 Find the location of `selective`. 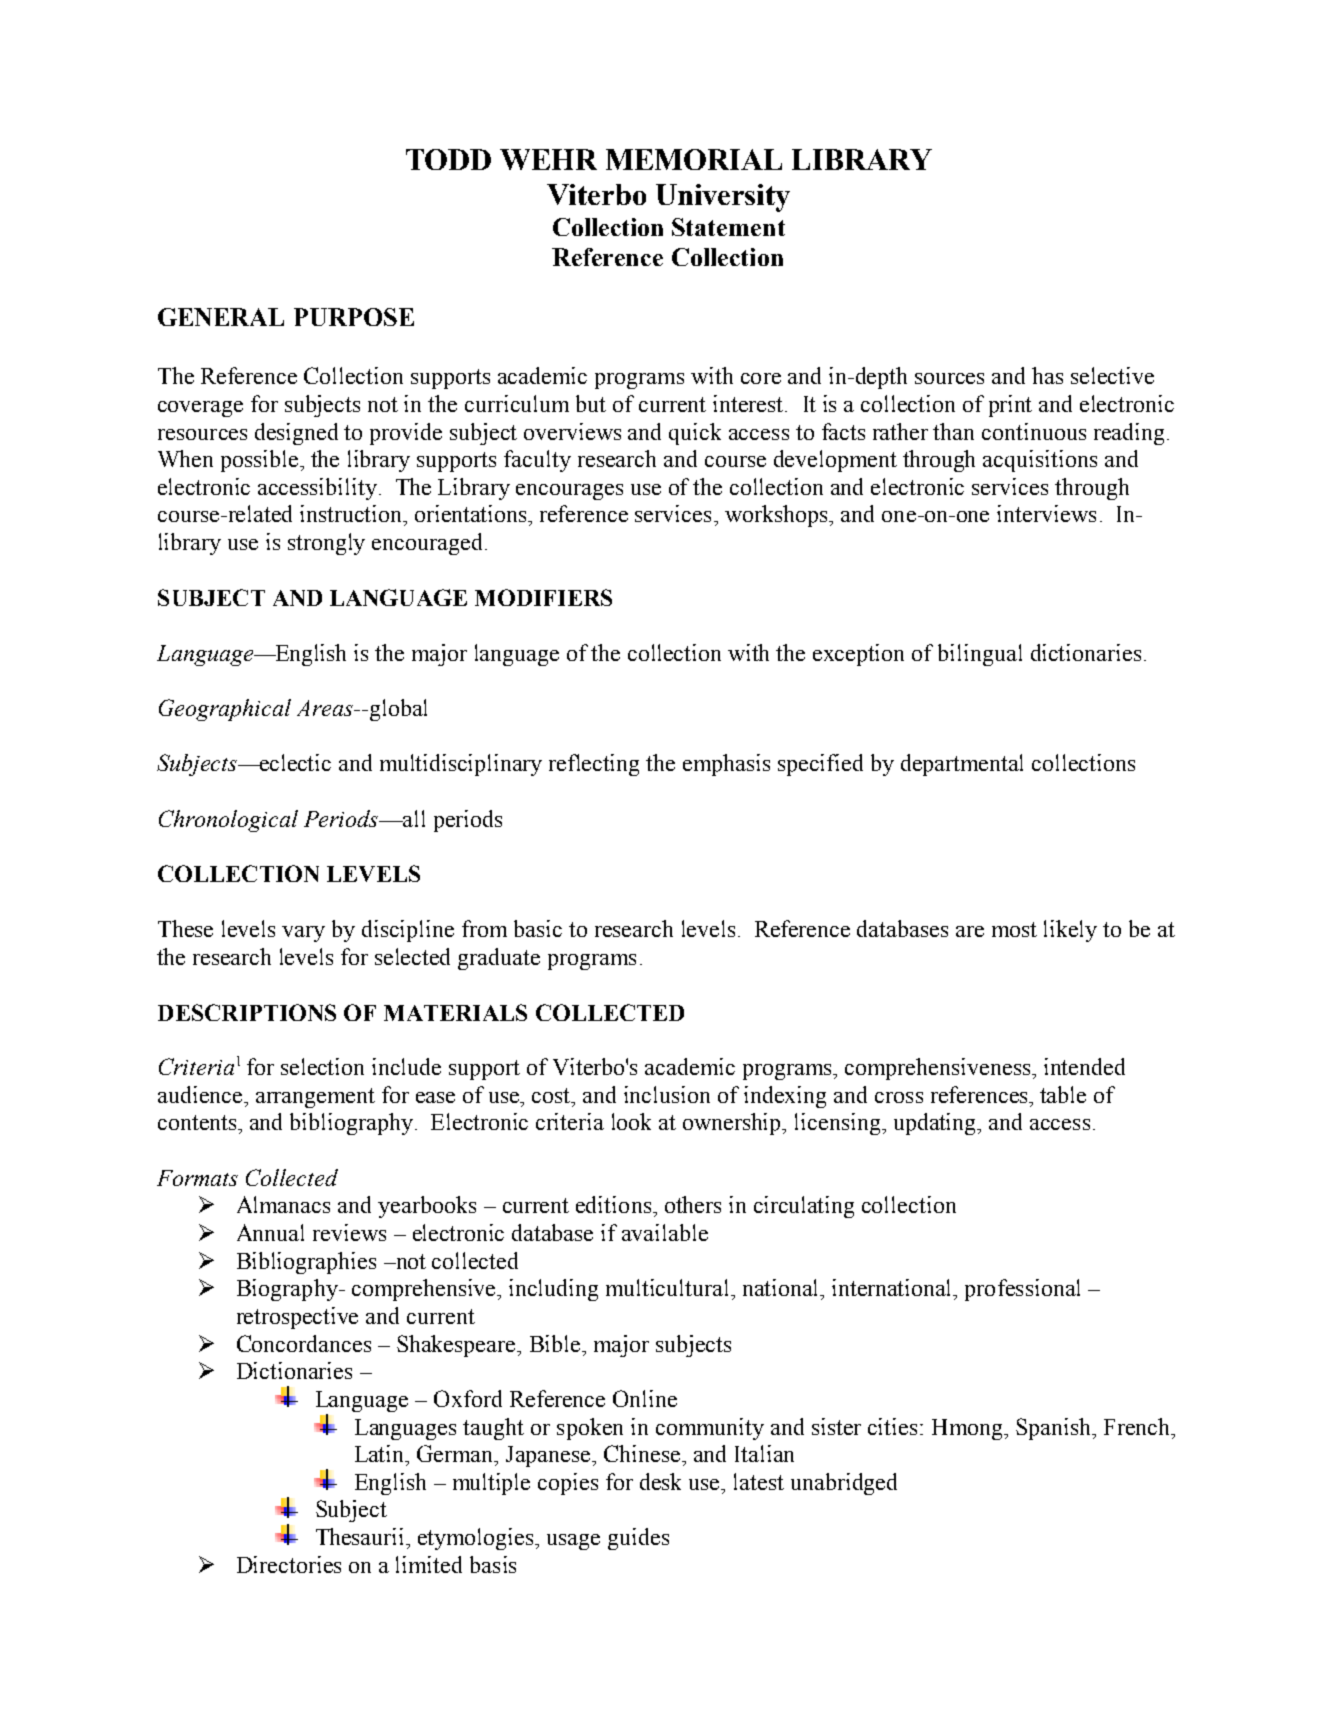

selective is located at coordinates (1112, 375).
